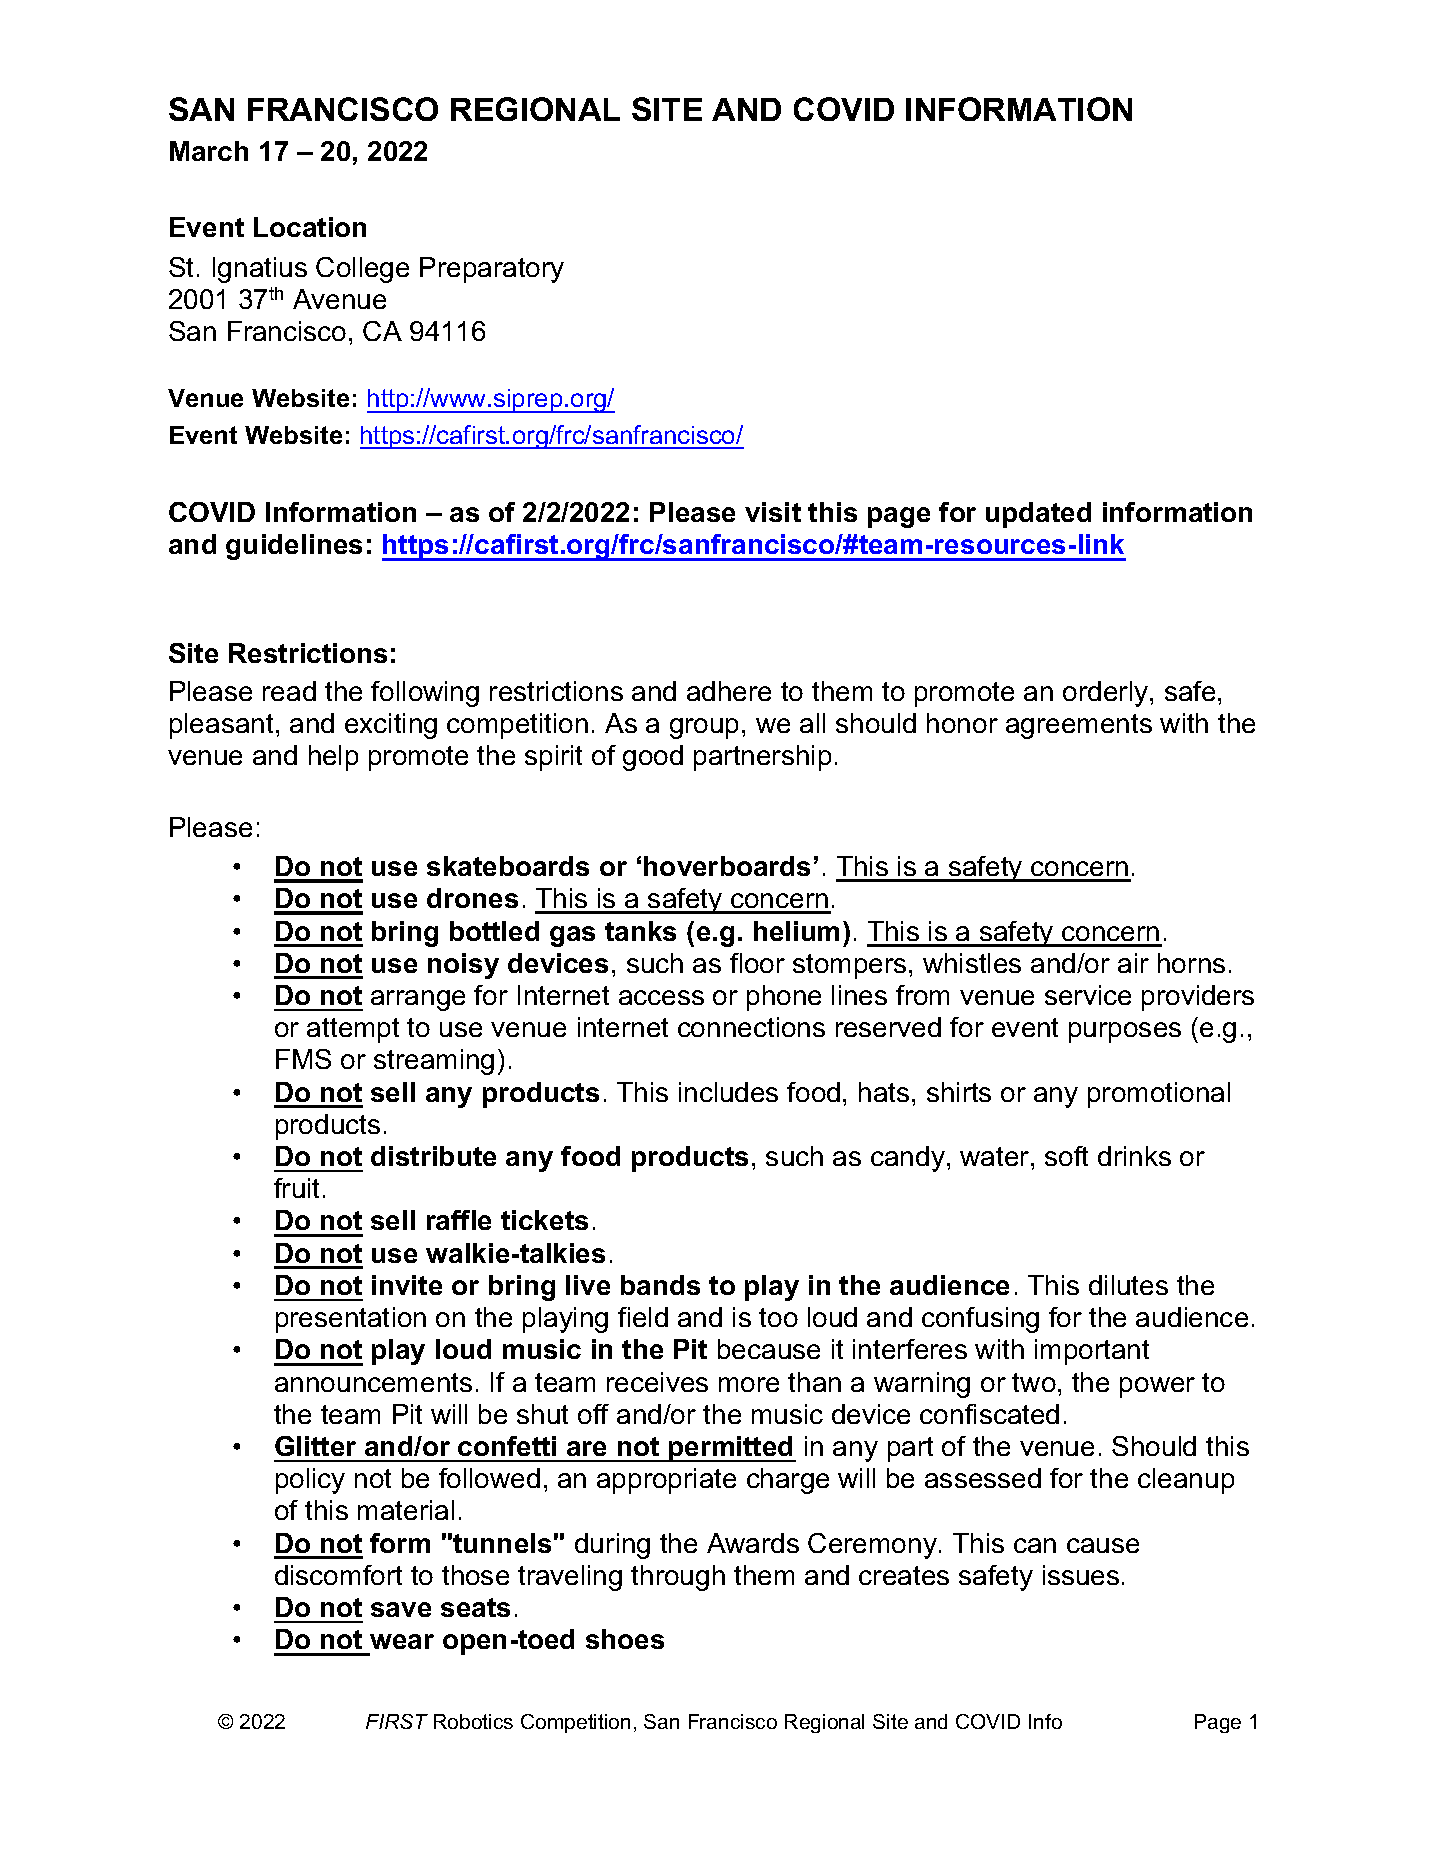 The width and height of the image is (1429, 1849). What do you see at coordinates (1133, 963) in the image?
I see `air` at bounding box center [1133, 963].
